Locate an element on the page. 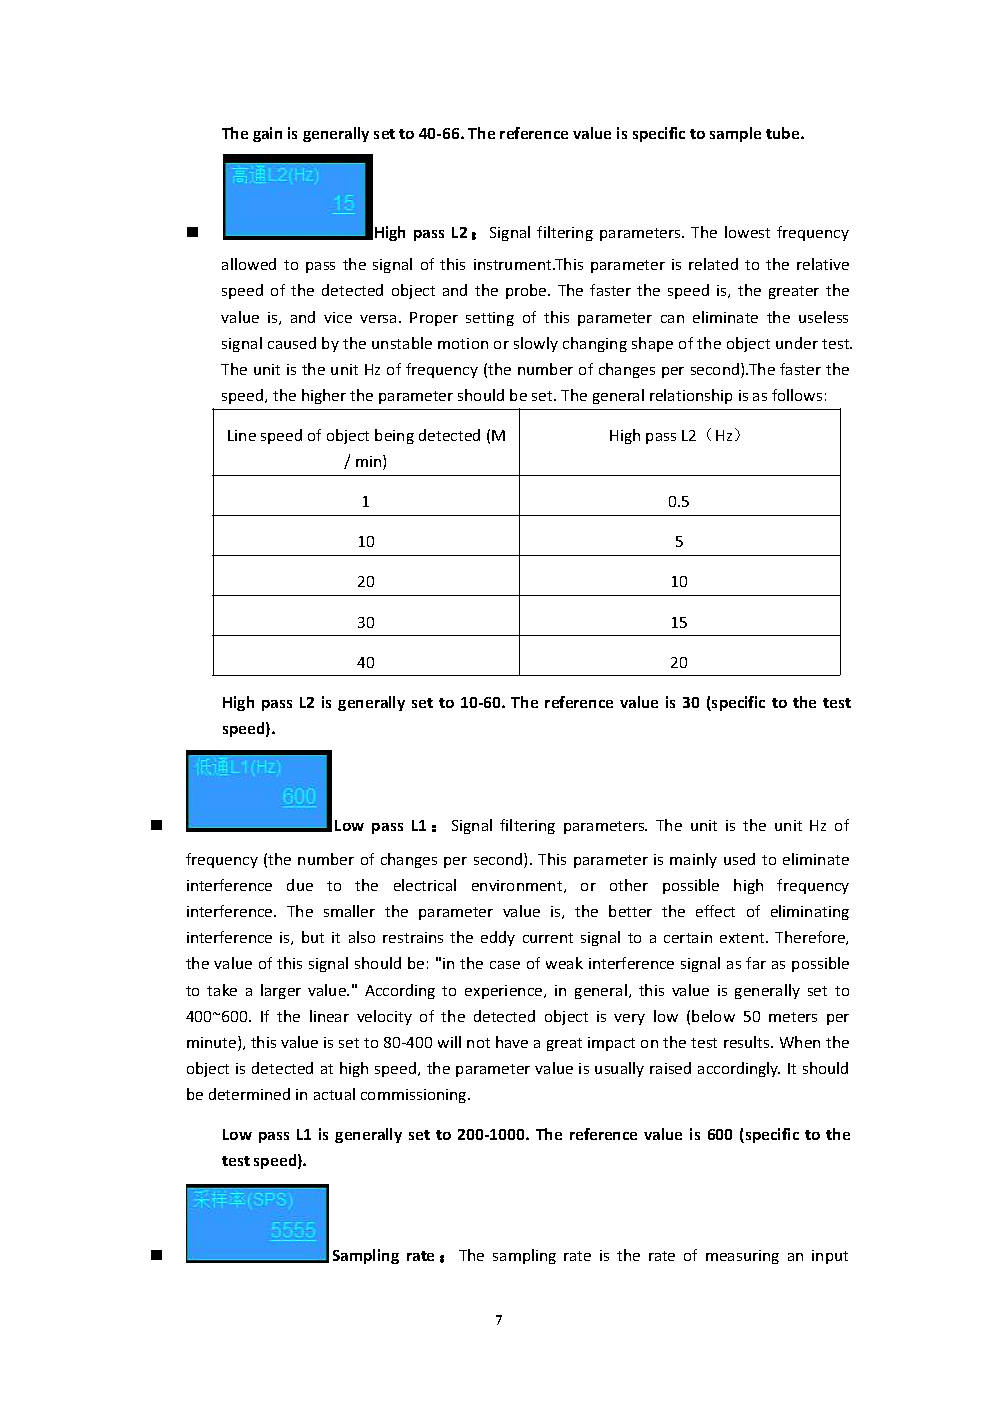  environment is located at coordinates (518, 886).
